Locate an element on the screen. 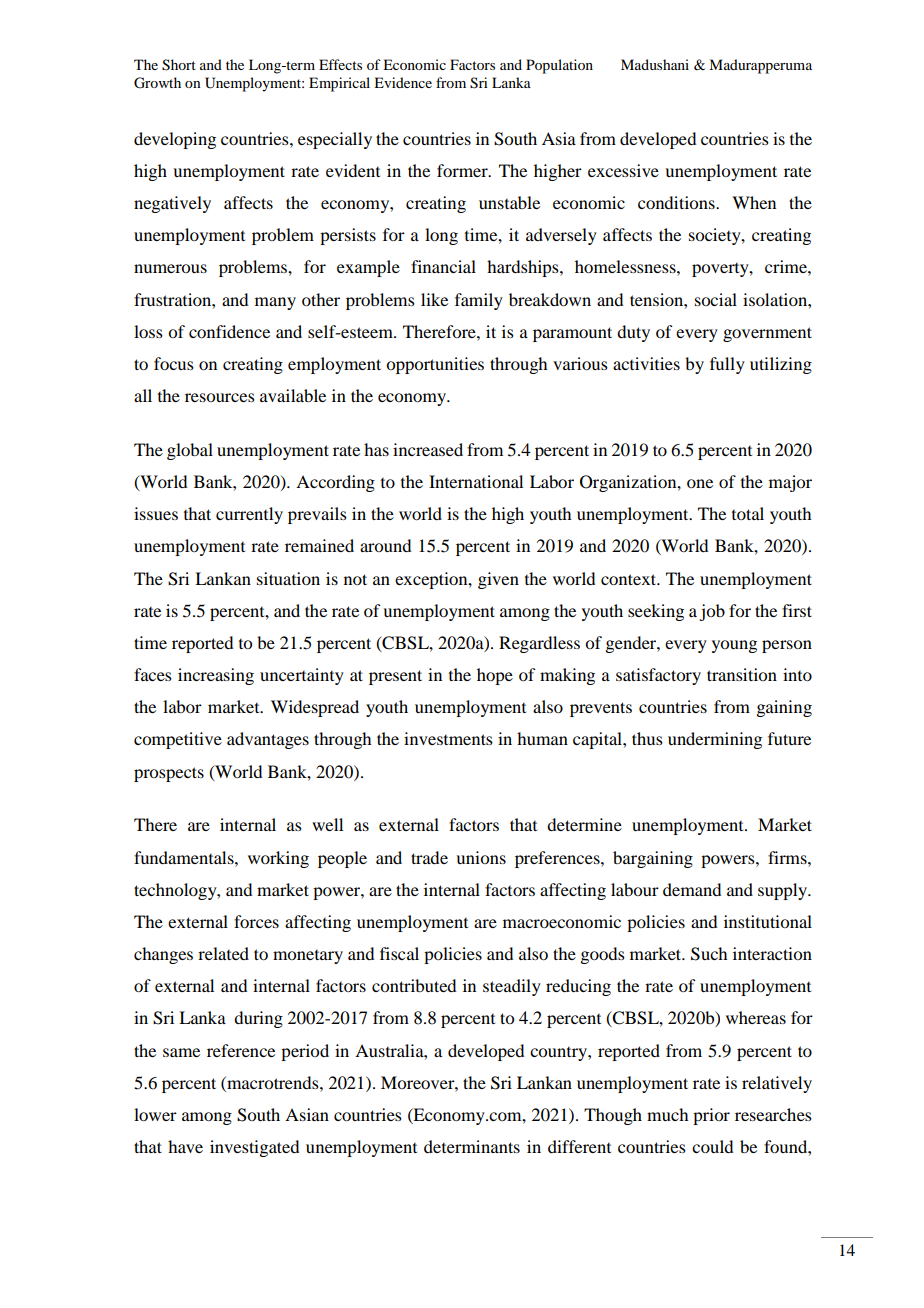  Evidence is located at coordinates (403, 82).
